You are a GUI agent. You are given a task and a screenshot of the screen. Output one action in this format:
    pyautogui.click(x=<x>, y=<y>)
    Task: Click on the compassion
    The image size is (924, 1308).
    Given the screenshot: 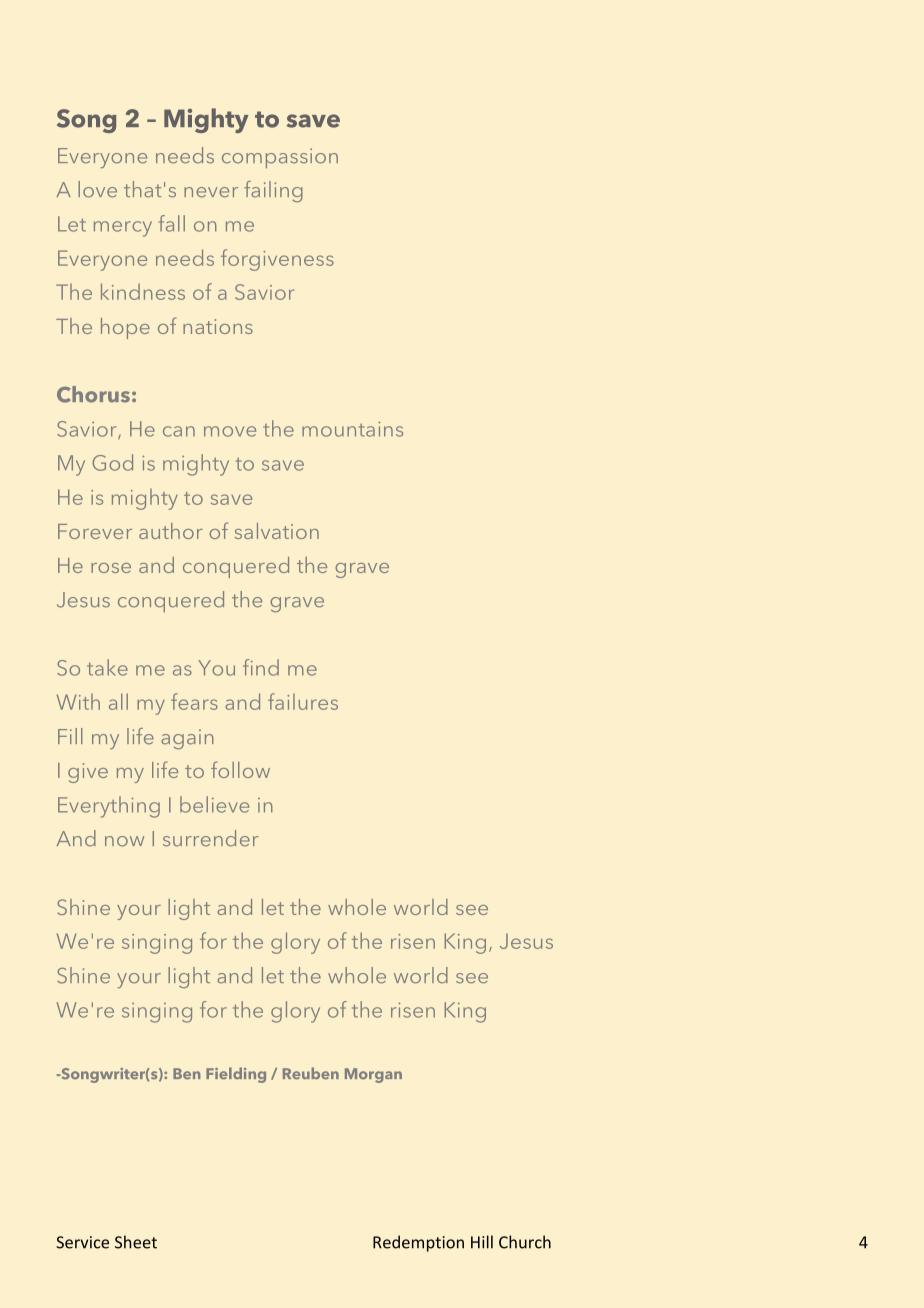 What is the action you would take?
    pyautogui.click(x=280, y=158)
